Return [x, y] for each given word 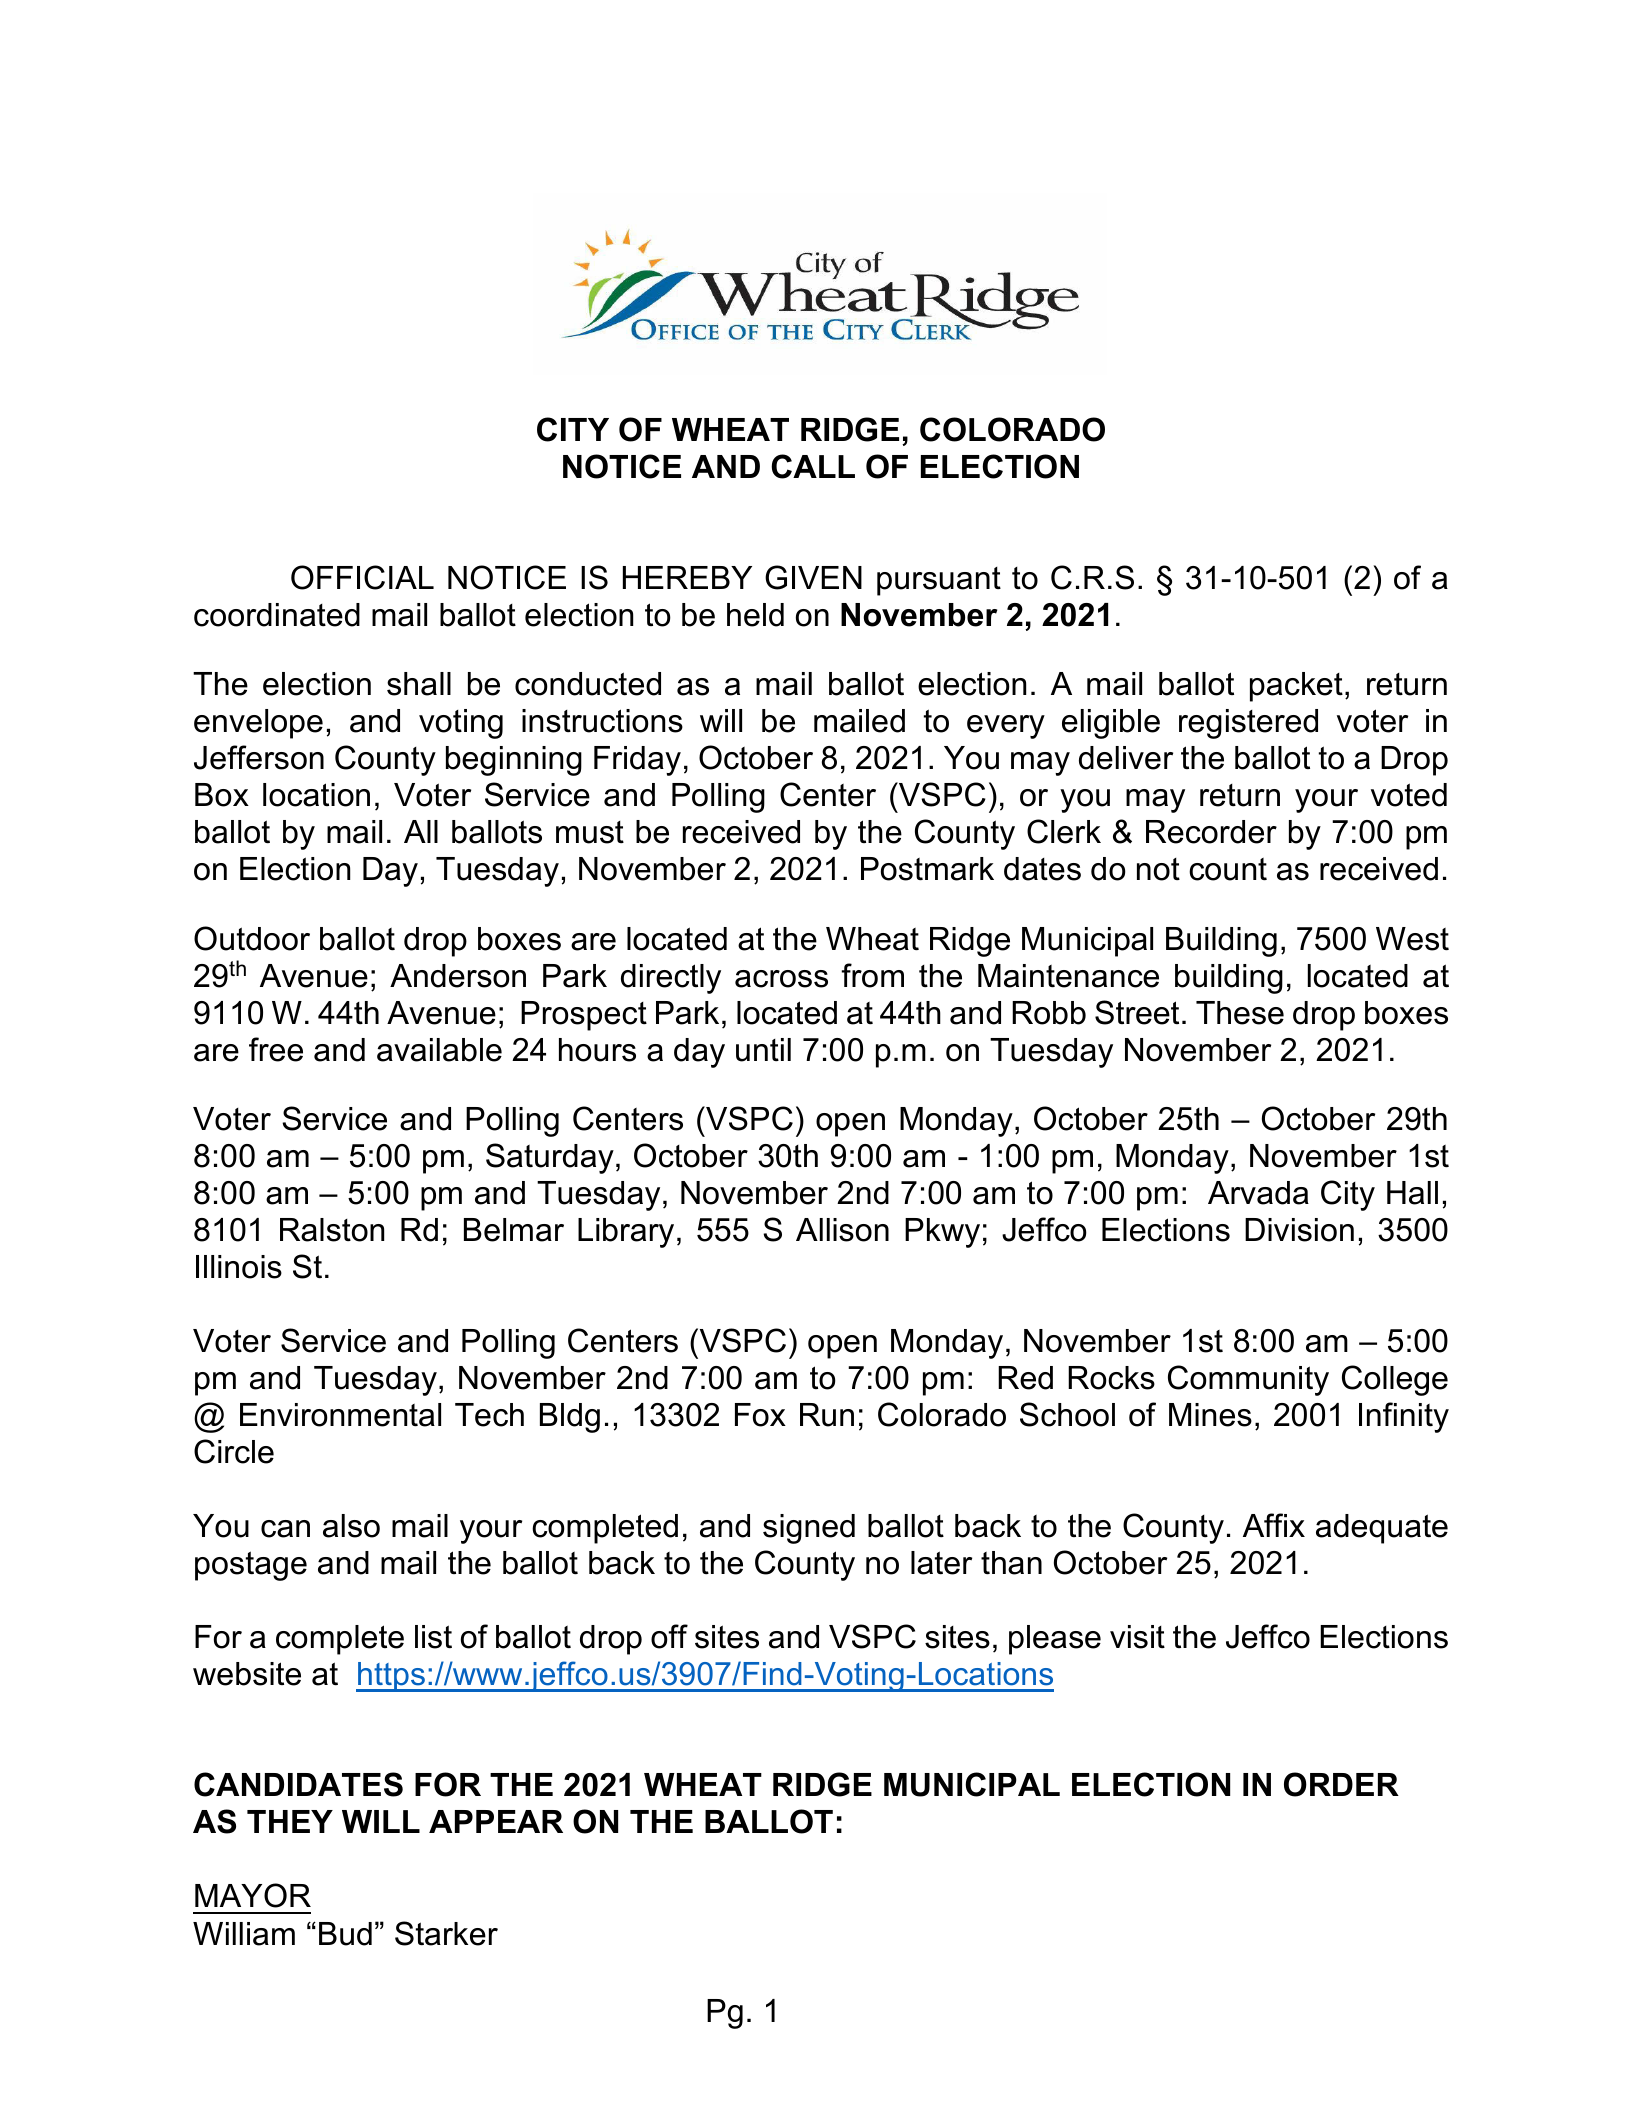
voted [1409, 795]
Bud [345, 1934]
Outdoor [252, 938]
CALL [813, 466]
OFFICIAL [362, 577]
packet [1296, 687]
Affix [1274, 1525]
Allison [842, 1230]
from [872, 975]
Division [1299, 1230]
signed [809, 1529]
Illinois [239, 1267]
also [351, 1526]
